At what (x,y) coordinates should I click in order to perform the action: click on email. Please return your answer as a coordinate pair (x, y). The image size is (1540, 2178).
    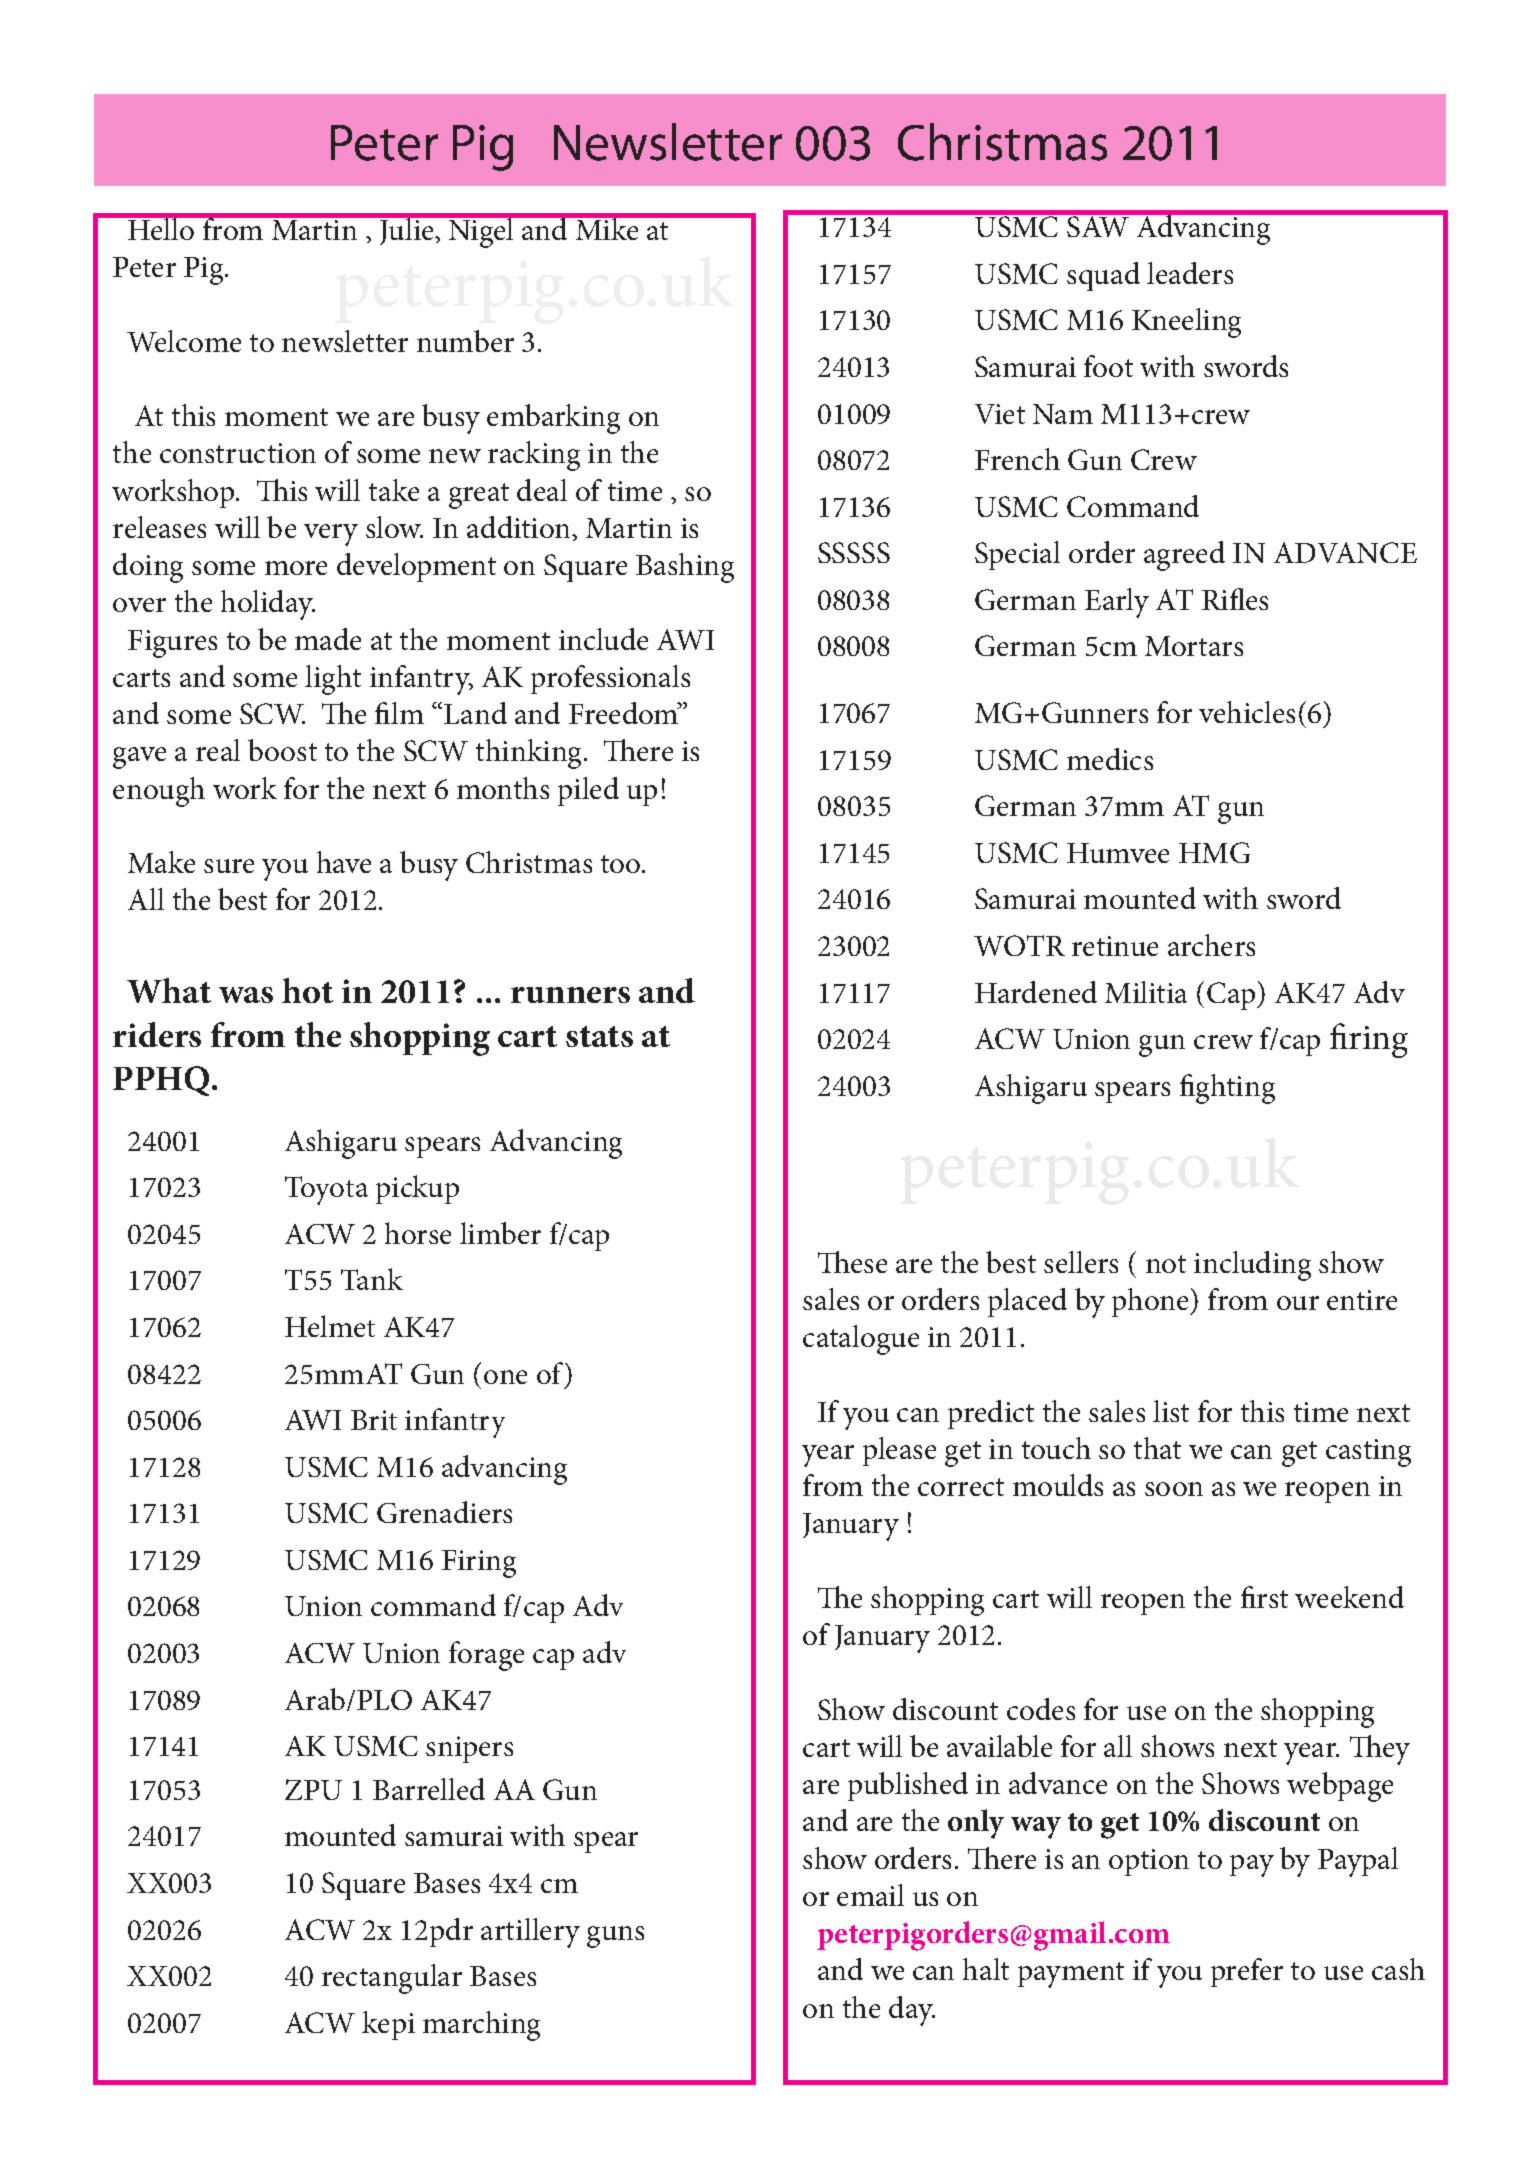
    Looking at the image, I should click on (870, 1895).
